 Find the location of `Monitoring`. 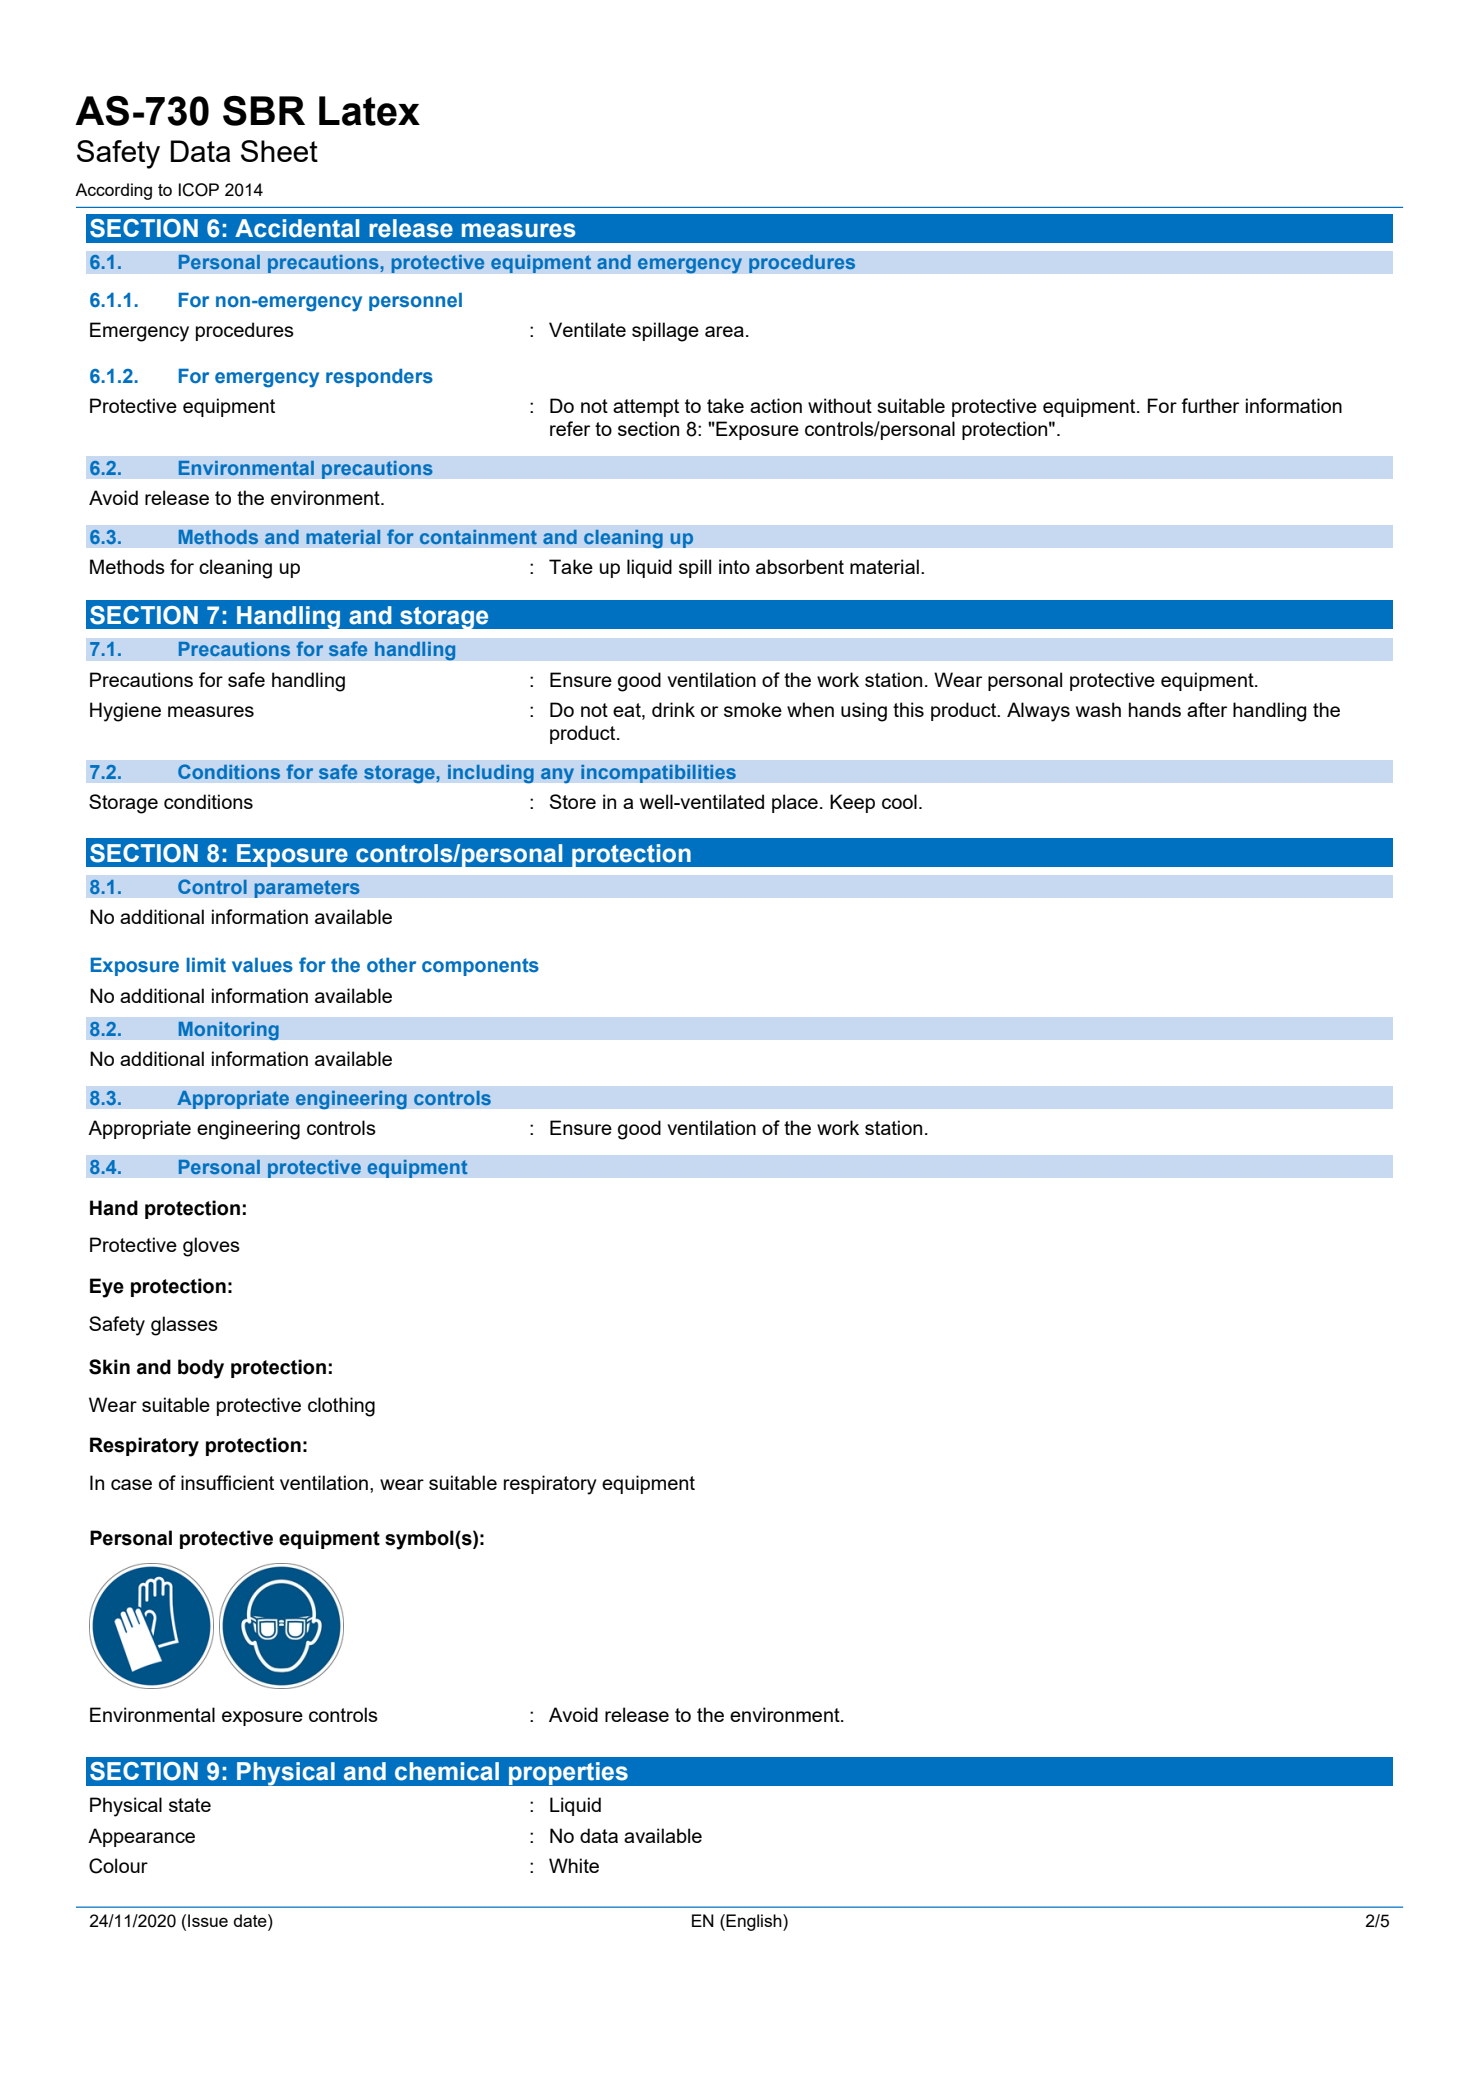

Monitoring is located at coordinates (228, 1030).
